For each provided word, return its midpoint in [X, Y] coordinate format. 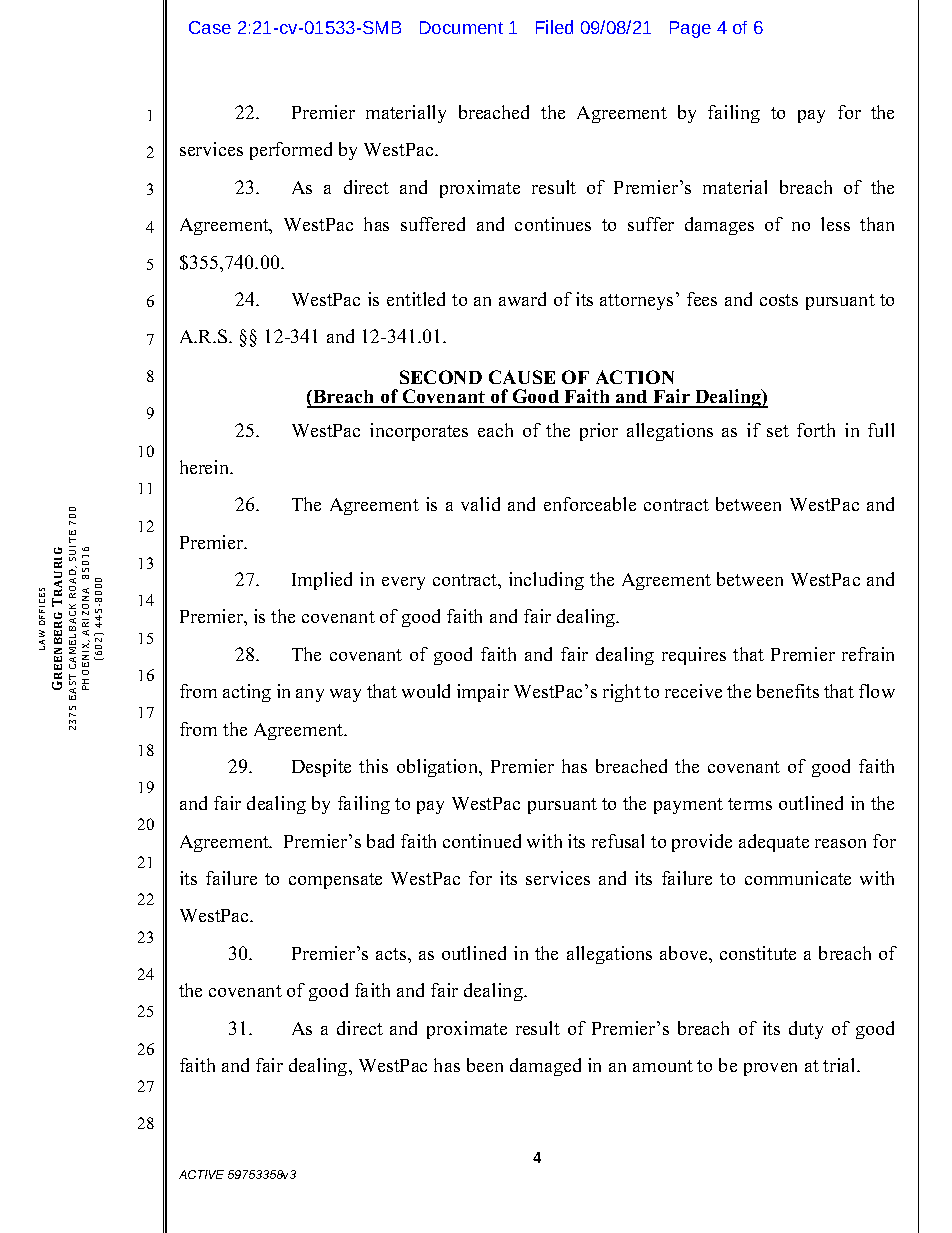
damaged [545, 1067]
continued [482, 841]
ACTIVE [201, 1174]
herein [206, 467]
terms [750, 804]
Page [690, 29]
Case [210, 27]
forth [816, 430]
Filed [554, 27]
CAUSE [522, 377]
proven [770, 1069]
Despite [321, 768]
